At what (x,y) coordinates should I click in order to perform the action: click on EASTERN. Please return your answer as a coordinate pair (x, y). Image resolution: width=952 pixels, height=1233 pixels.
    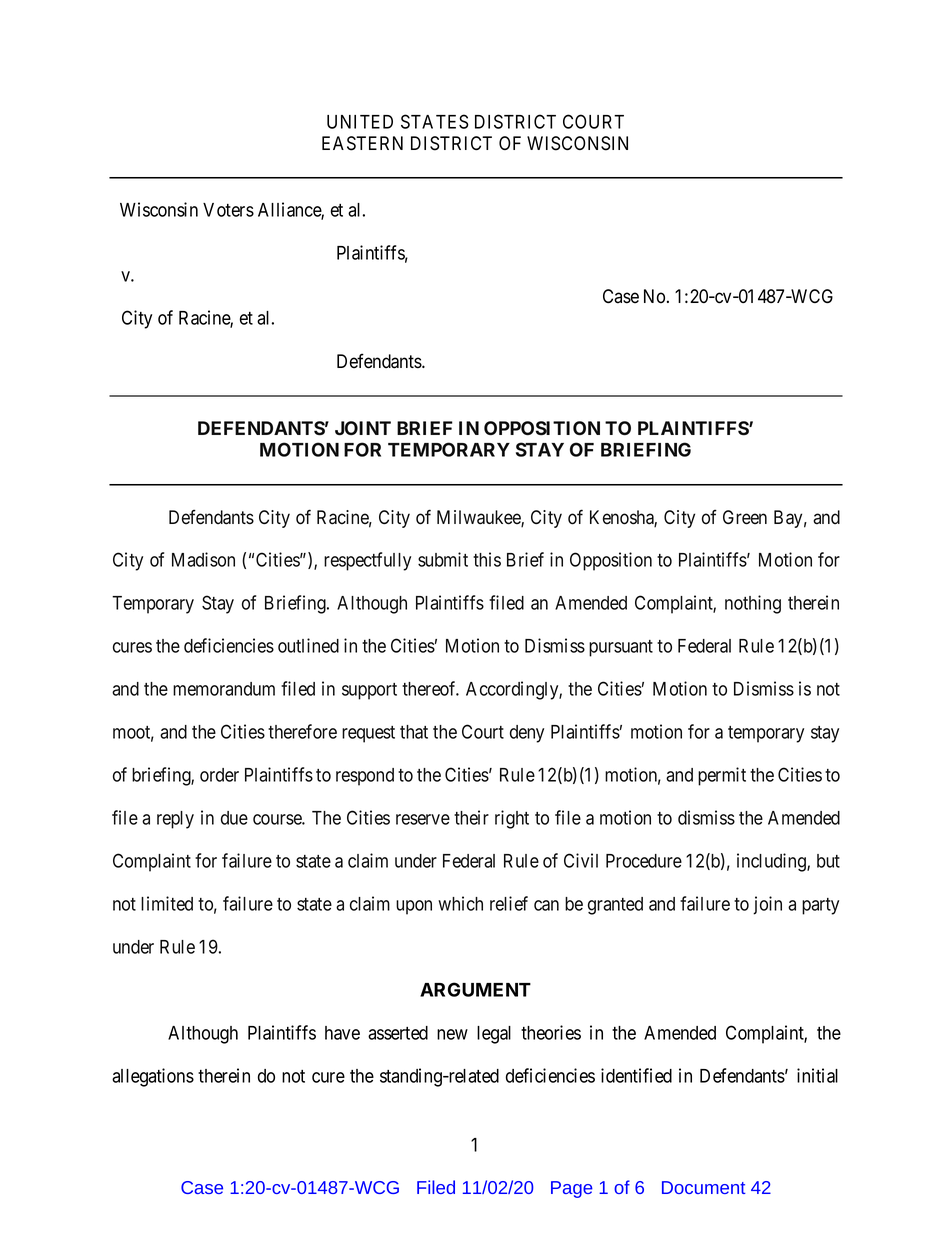
    Looking at the image, I should click on (362, 143).
